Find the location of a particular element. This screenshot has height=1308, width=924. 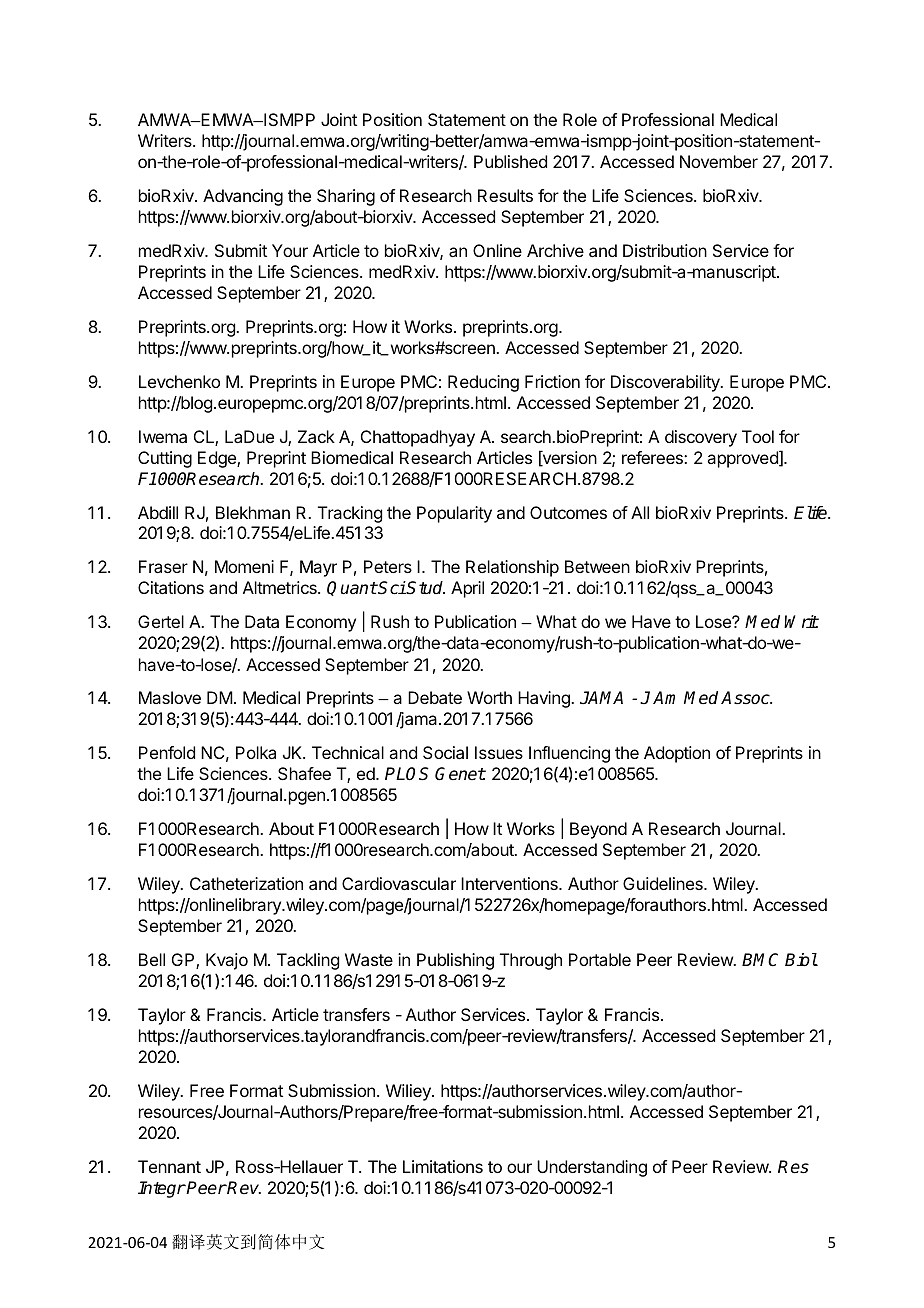

Limitations is located at coordinates (443, 1166).
